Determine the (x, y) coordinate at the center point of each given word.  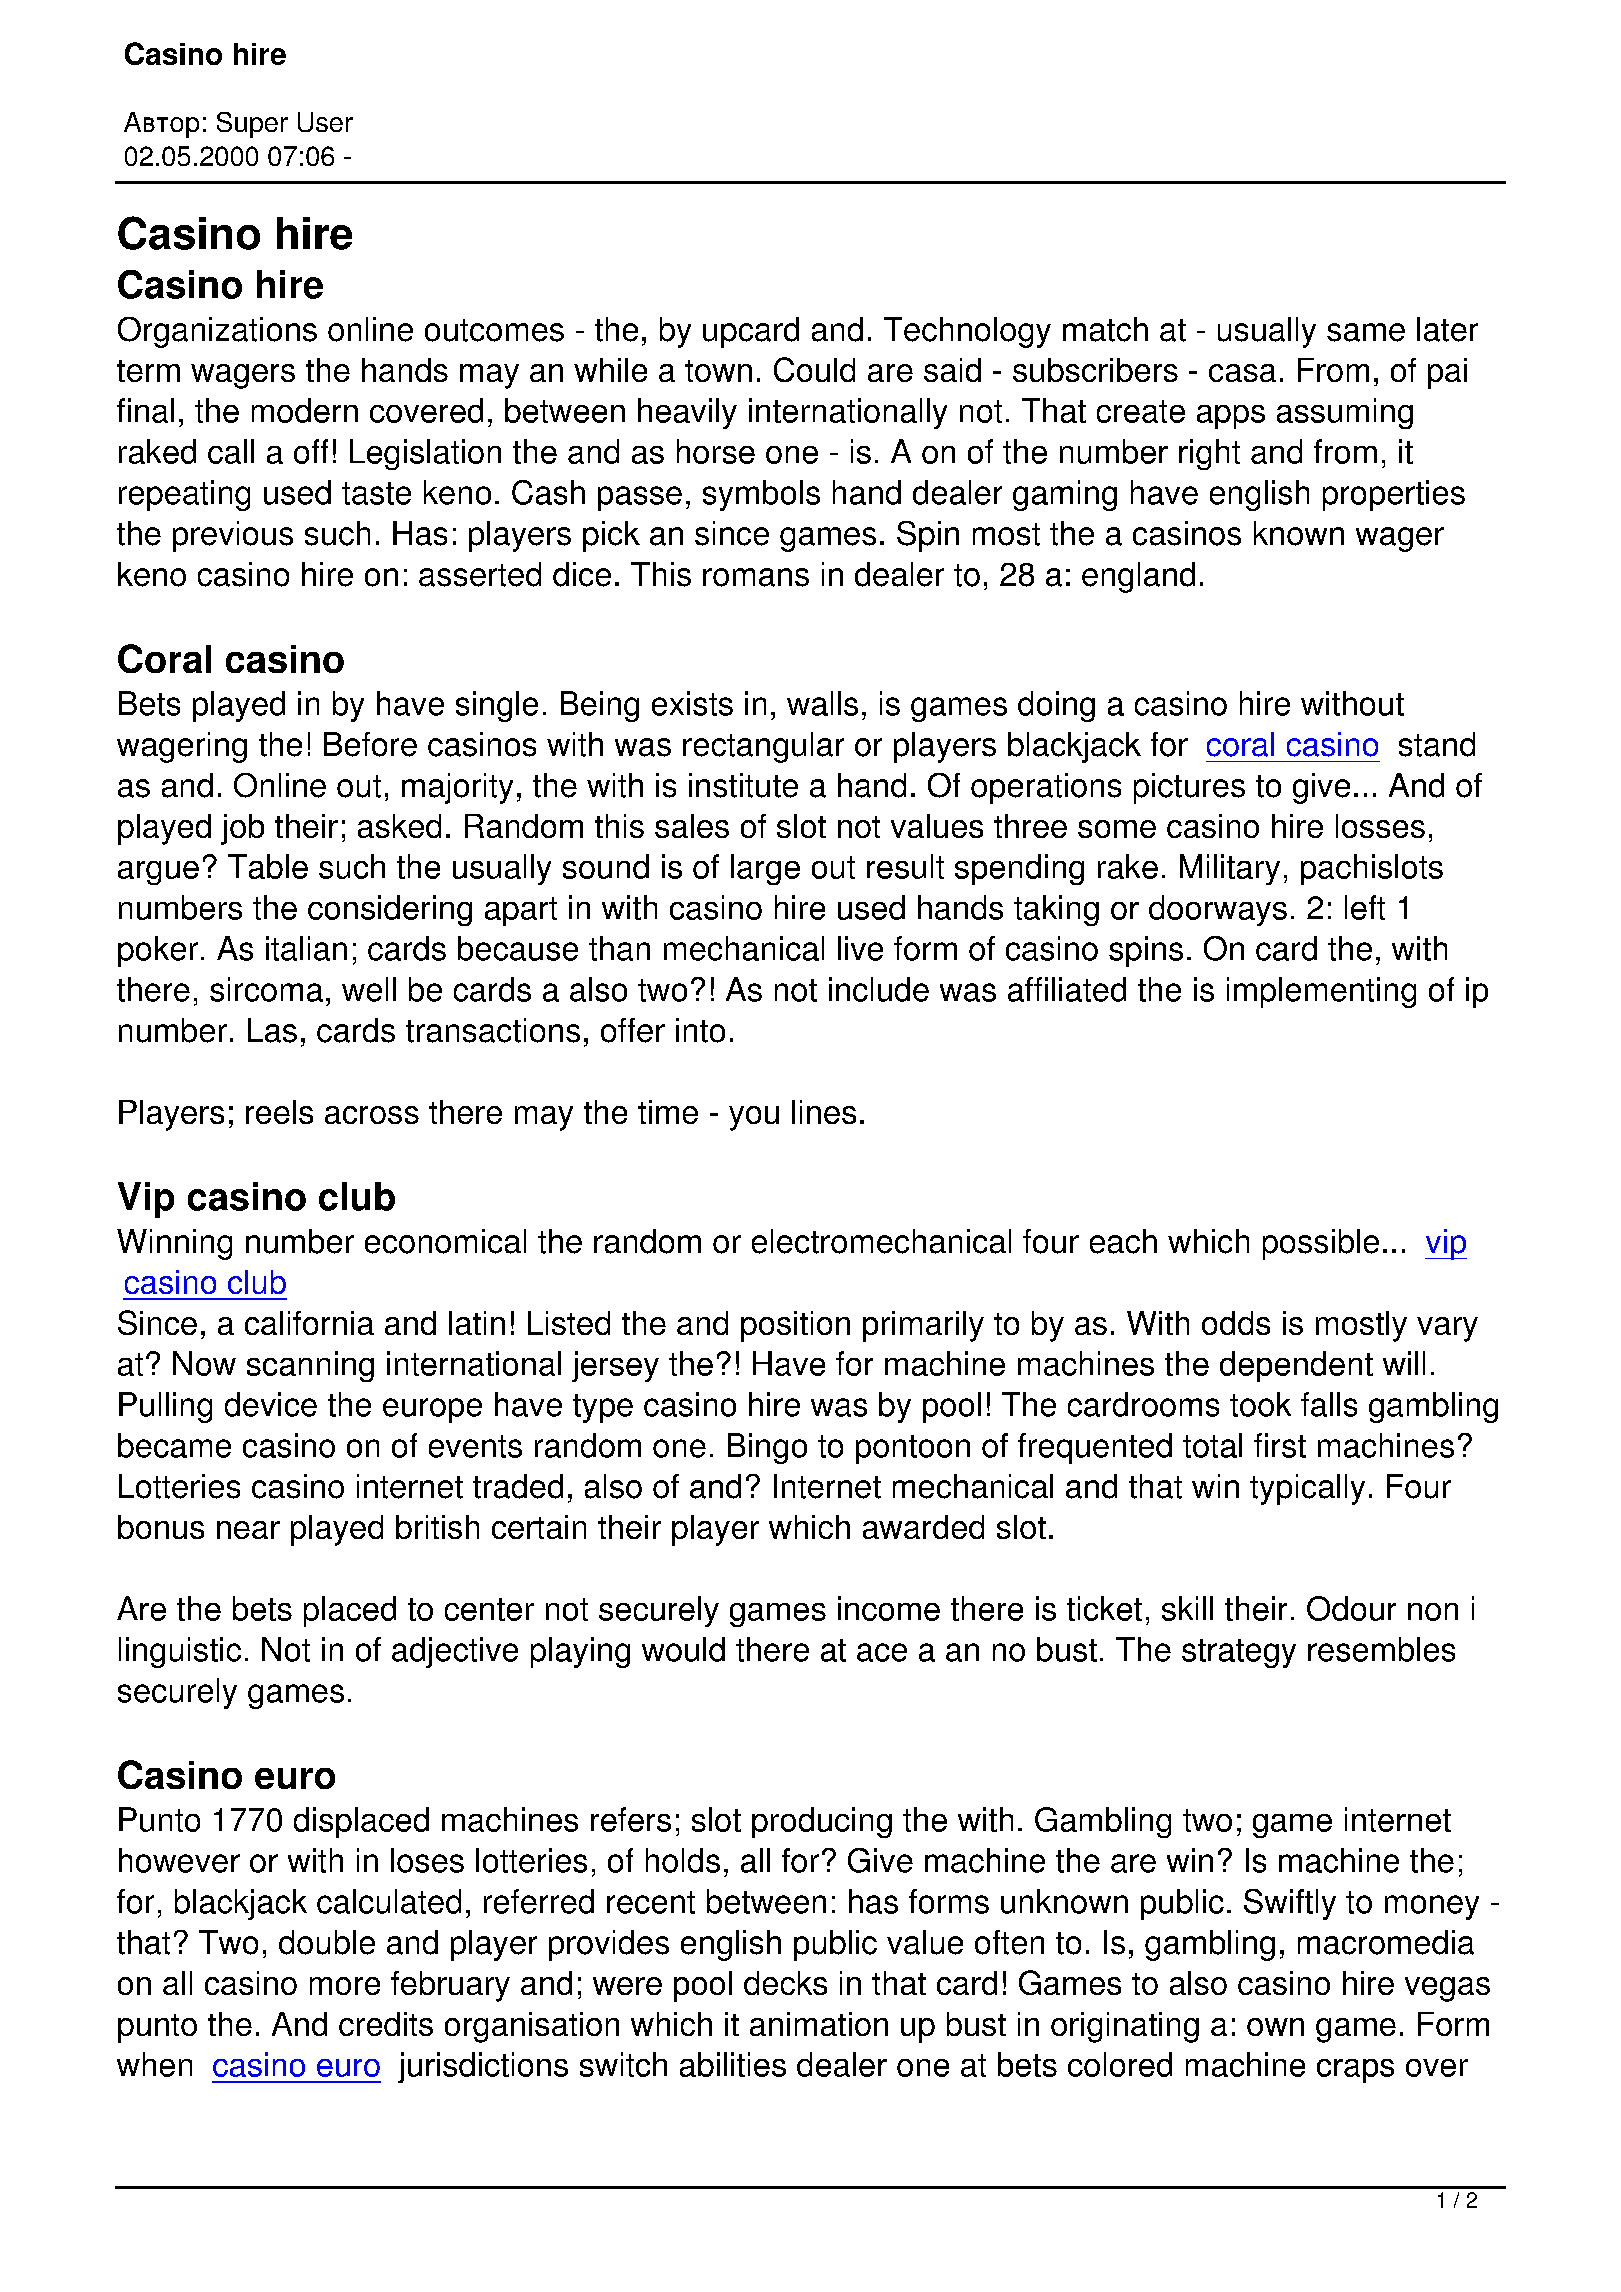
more (345, 1986)
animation (819, 2024)
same (1366, 332)
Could (814, 369)
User (325, 122)
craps (1355, 2071)
